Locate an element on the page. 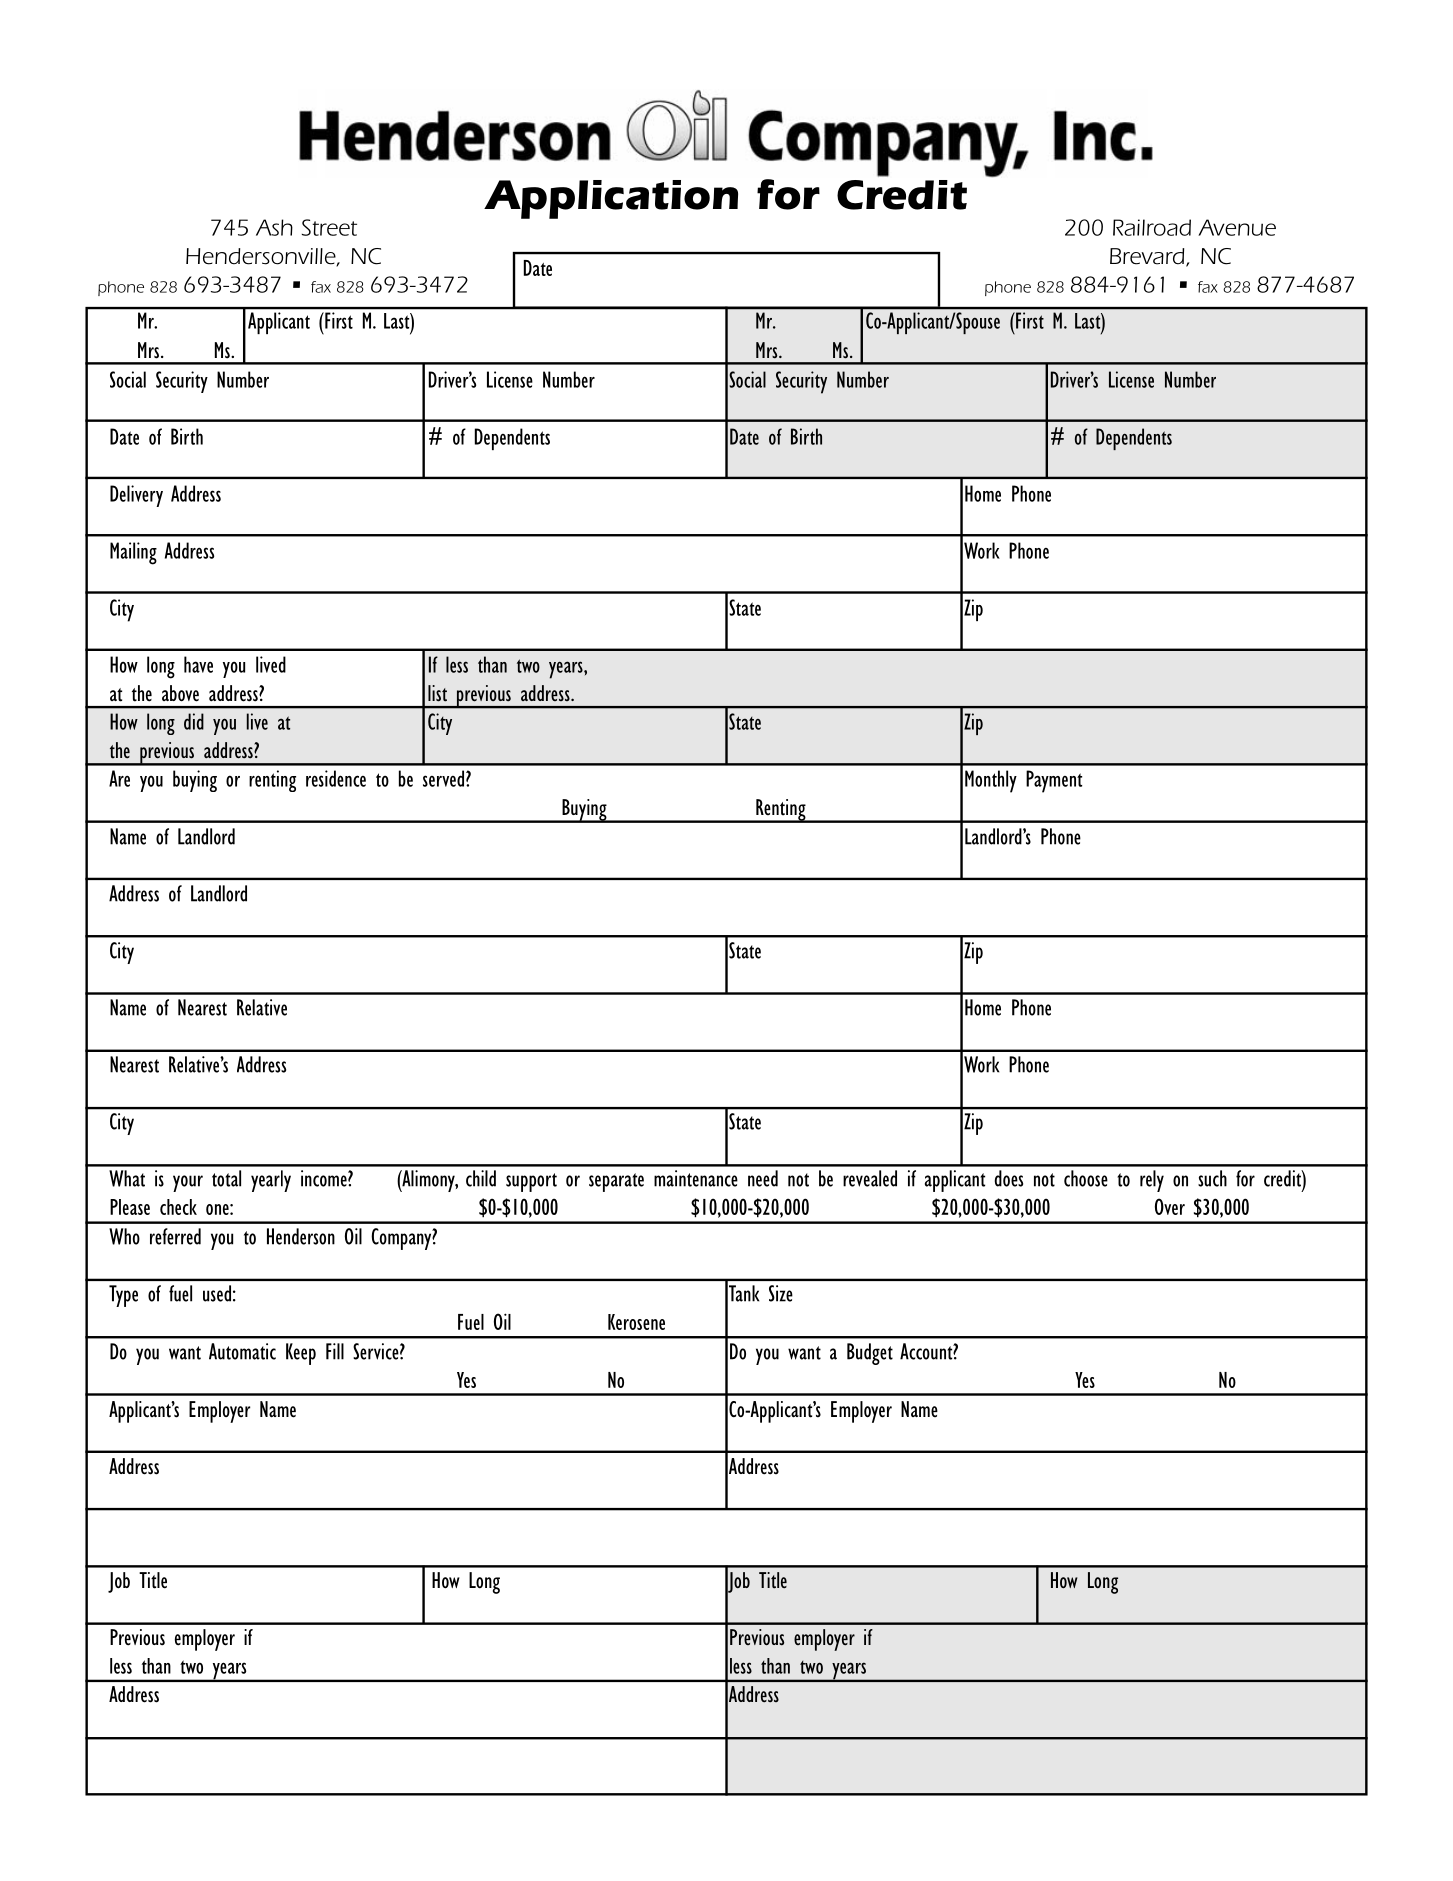 This image has width=1453, height=1881. maintenance is located at coordinates (696, 1178).
